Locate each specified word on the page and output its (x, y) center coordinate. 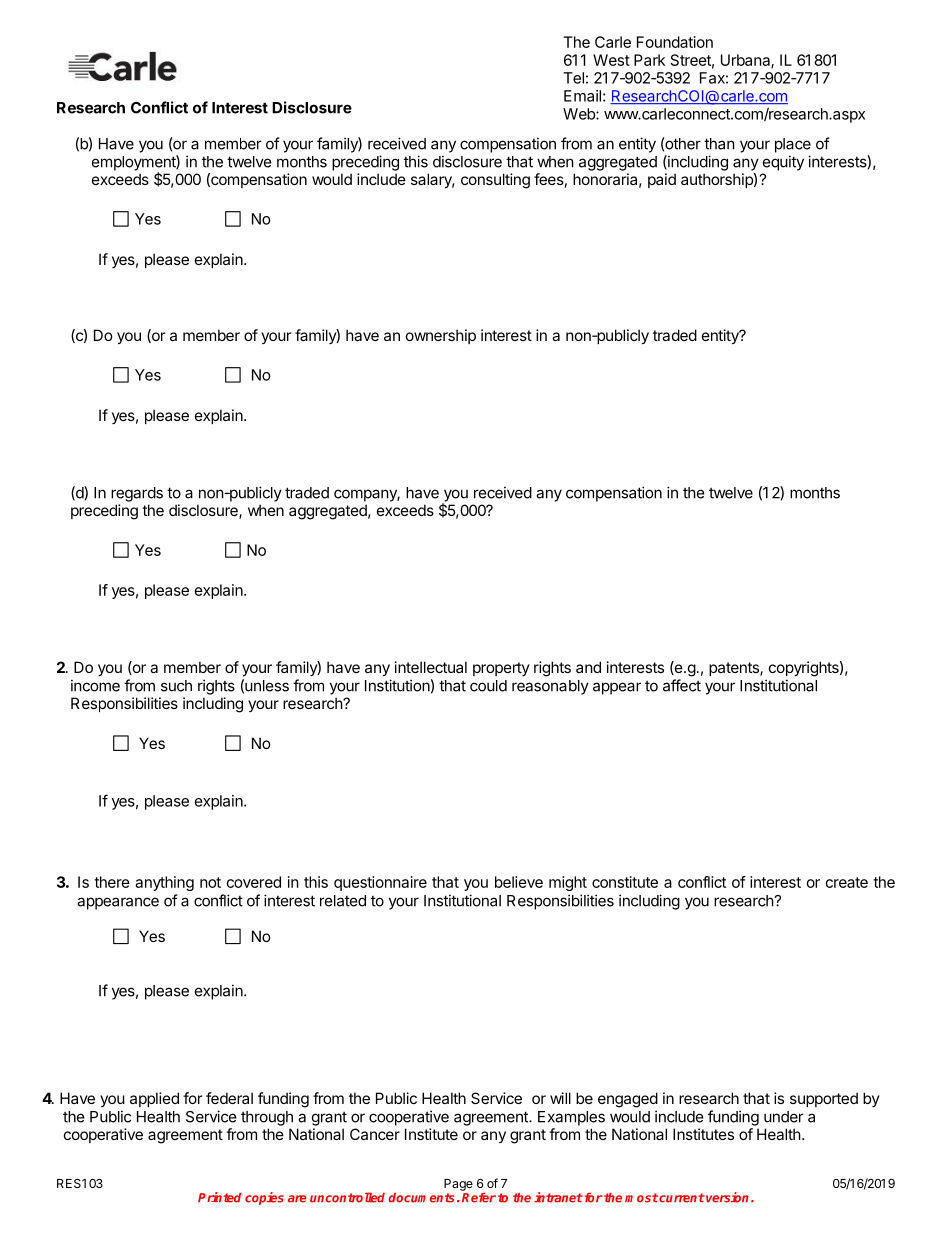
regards (137, 494)
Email (582, 96)
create (847, 882)
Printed (219, 1197)
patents (735, 669)
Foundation (675, 42)
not (210, 882)
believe (519, 882)
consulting (495, 181)
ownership (441, 336)
